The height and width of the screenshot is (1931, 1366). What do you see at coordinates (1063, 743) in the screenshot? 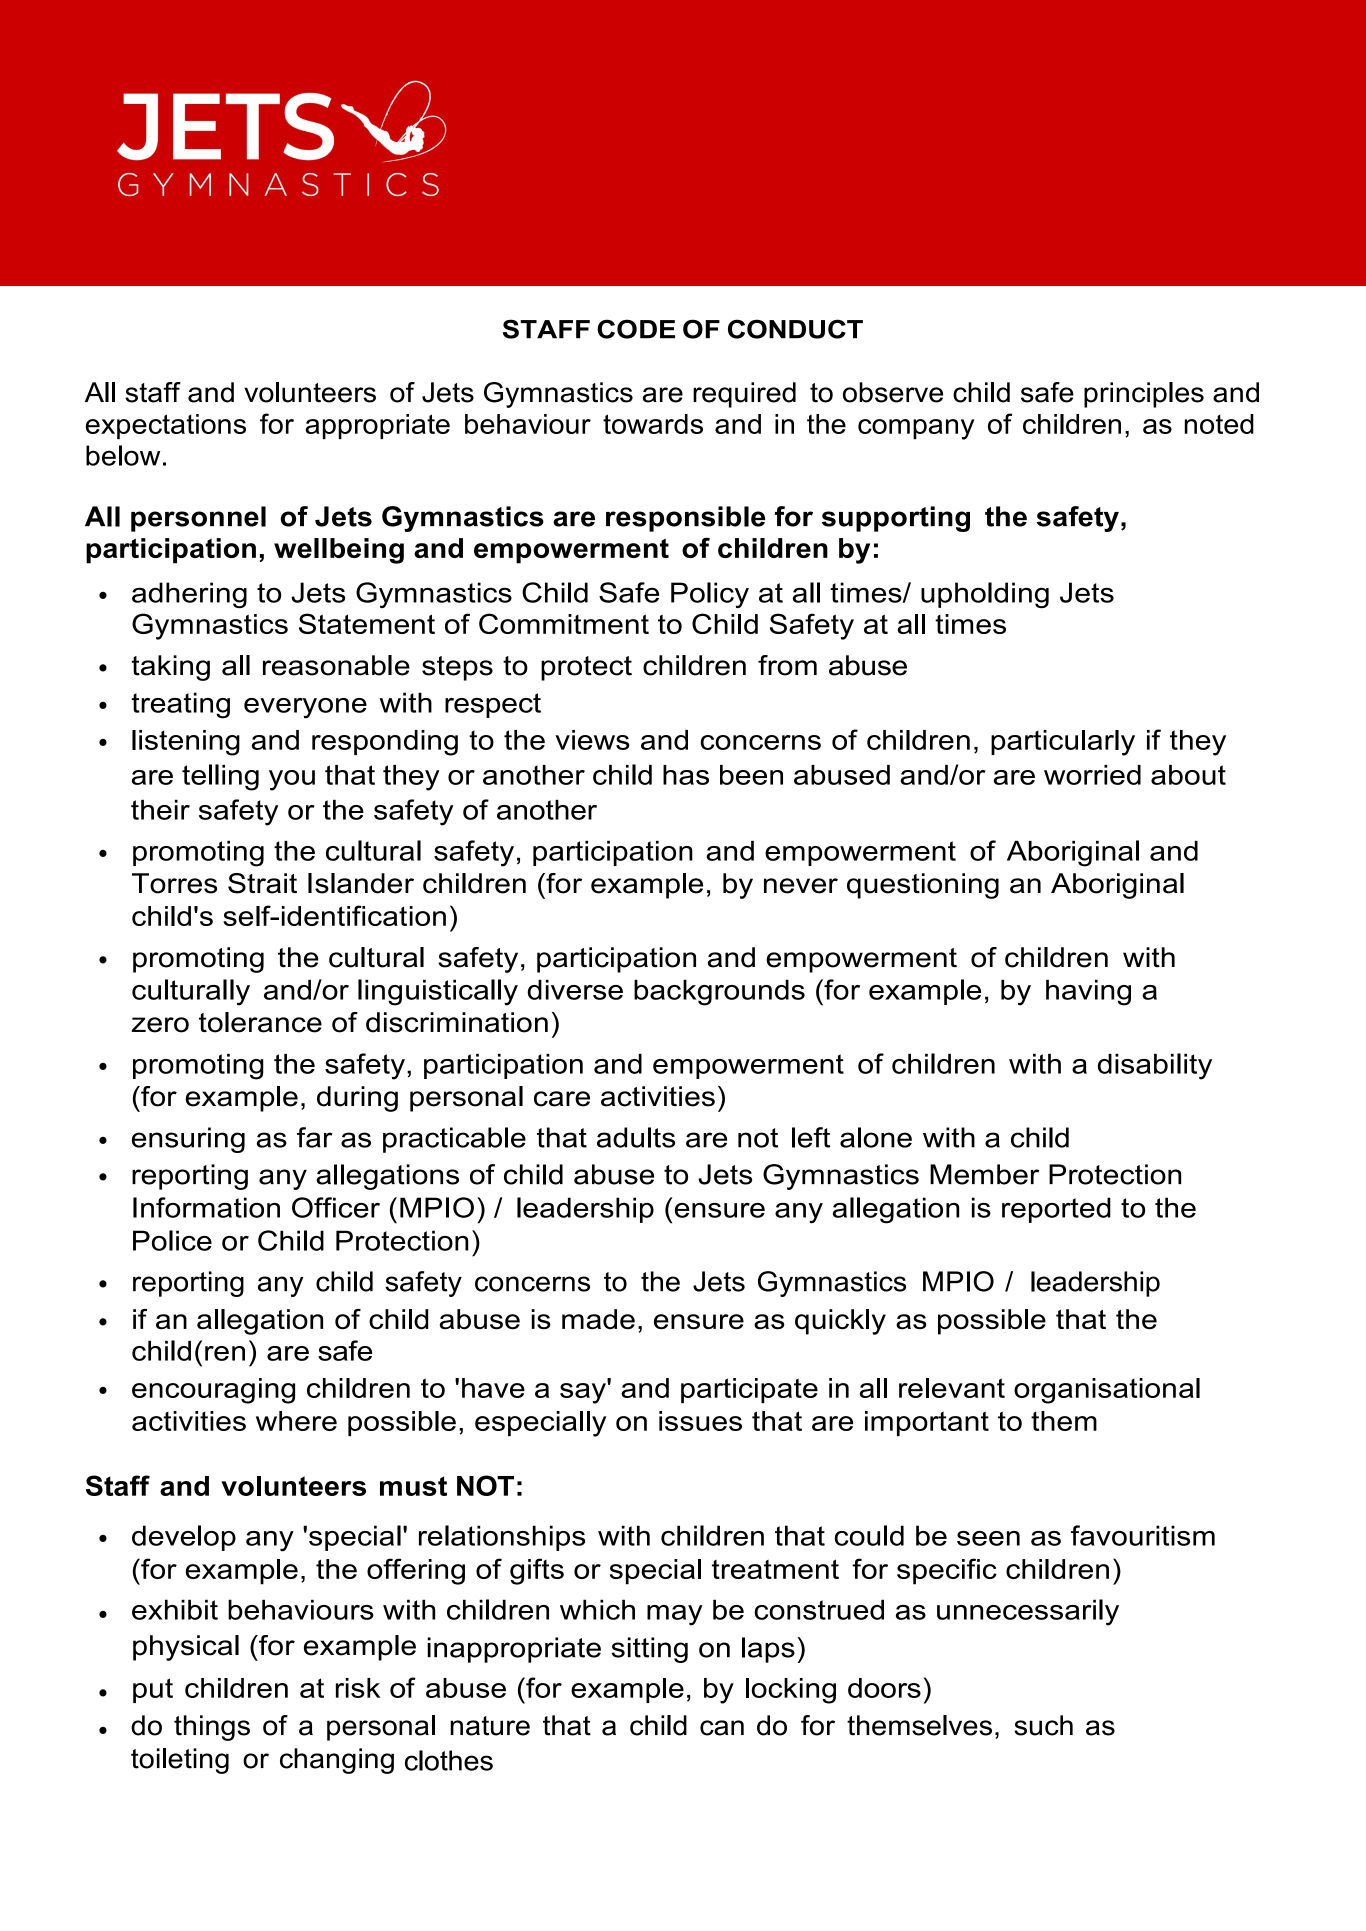
I see `particularly` at bounding box center [1063, 743].
